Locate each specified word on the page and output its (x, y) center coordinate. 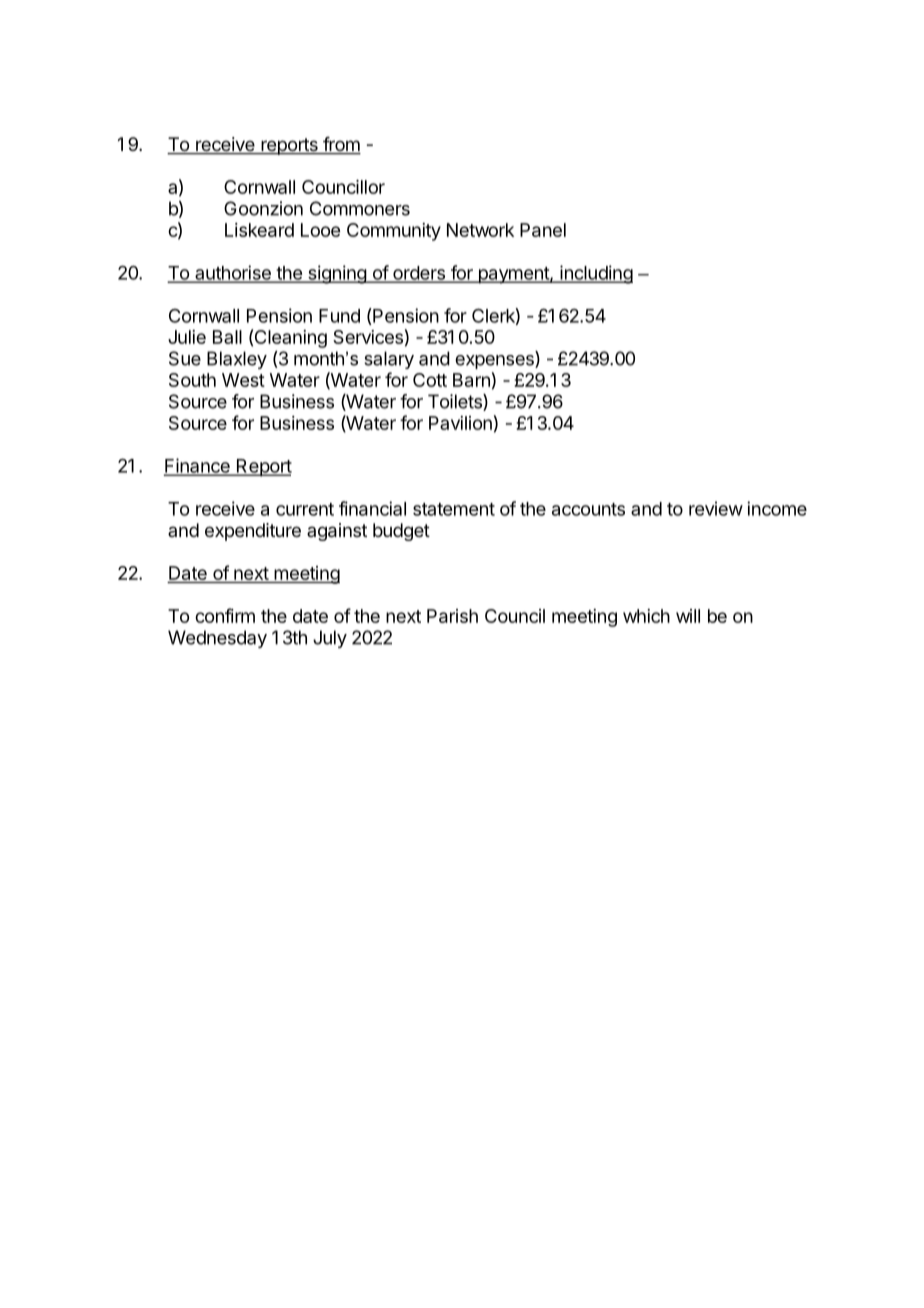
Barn (471, 380)
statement (454, 509)
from (341, 145)
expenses (495, 362)
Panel (543, 230)
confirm (225, 615)
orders (419, 274)
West (243, 380)
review (716, 508)
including (595, 274)
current (305, 509)
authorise (233, 273)
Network (480, 230)
